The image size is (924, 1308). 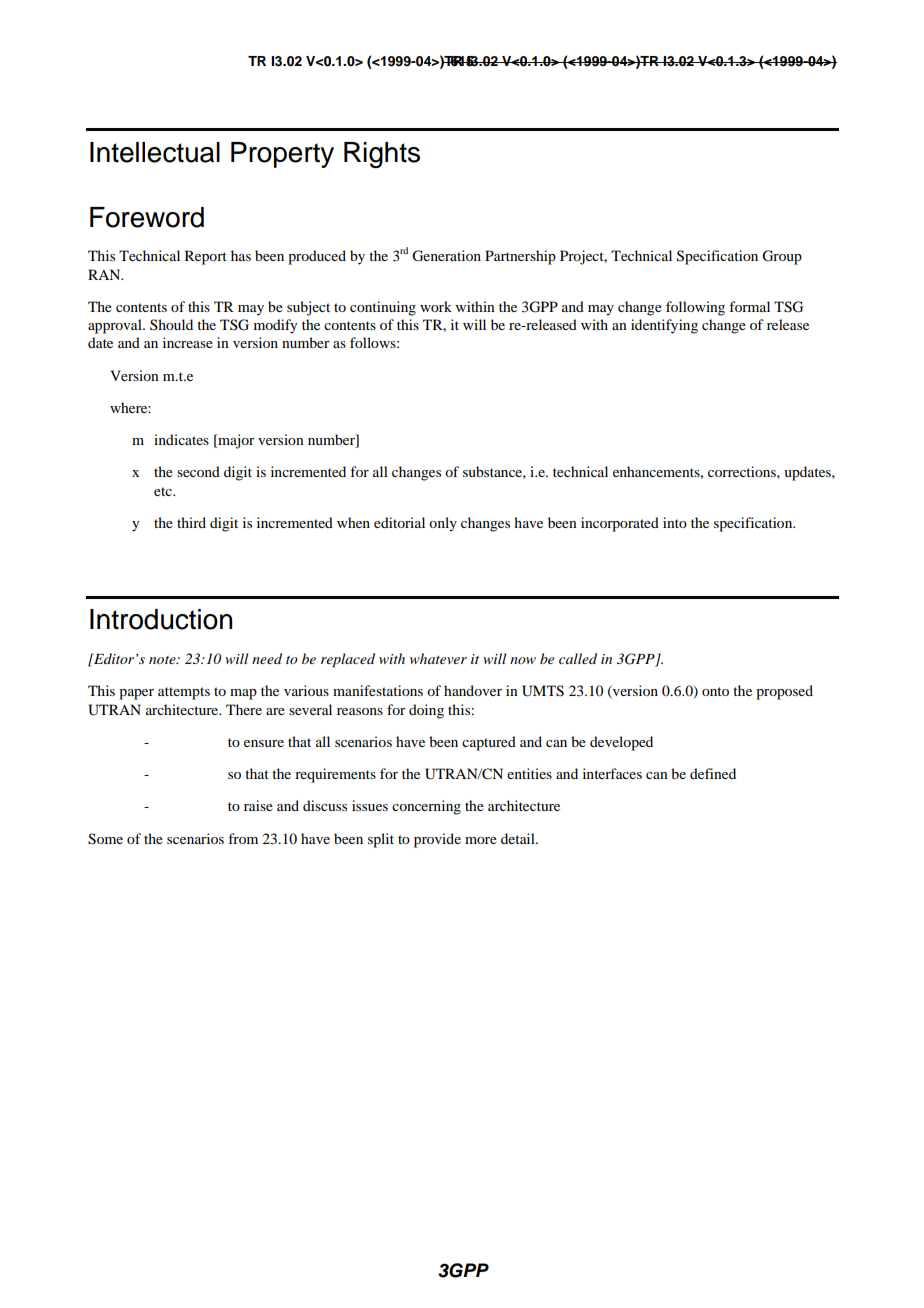 I want to click on Group, so click(x=782, y=257).
